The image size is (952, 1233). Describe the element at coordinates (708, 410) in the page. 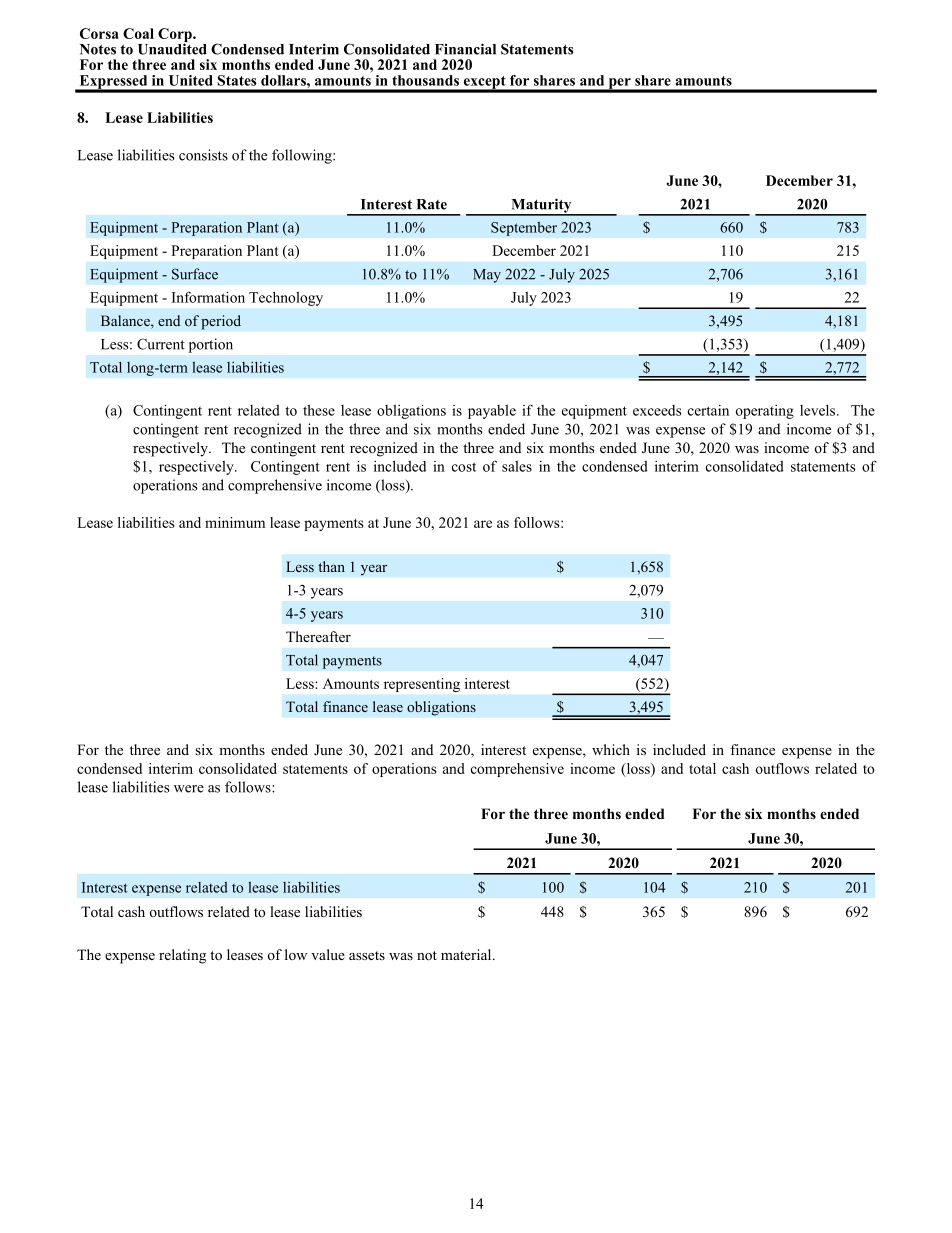

I see `certain` at that location.
